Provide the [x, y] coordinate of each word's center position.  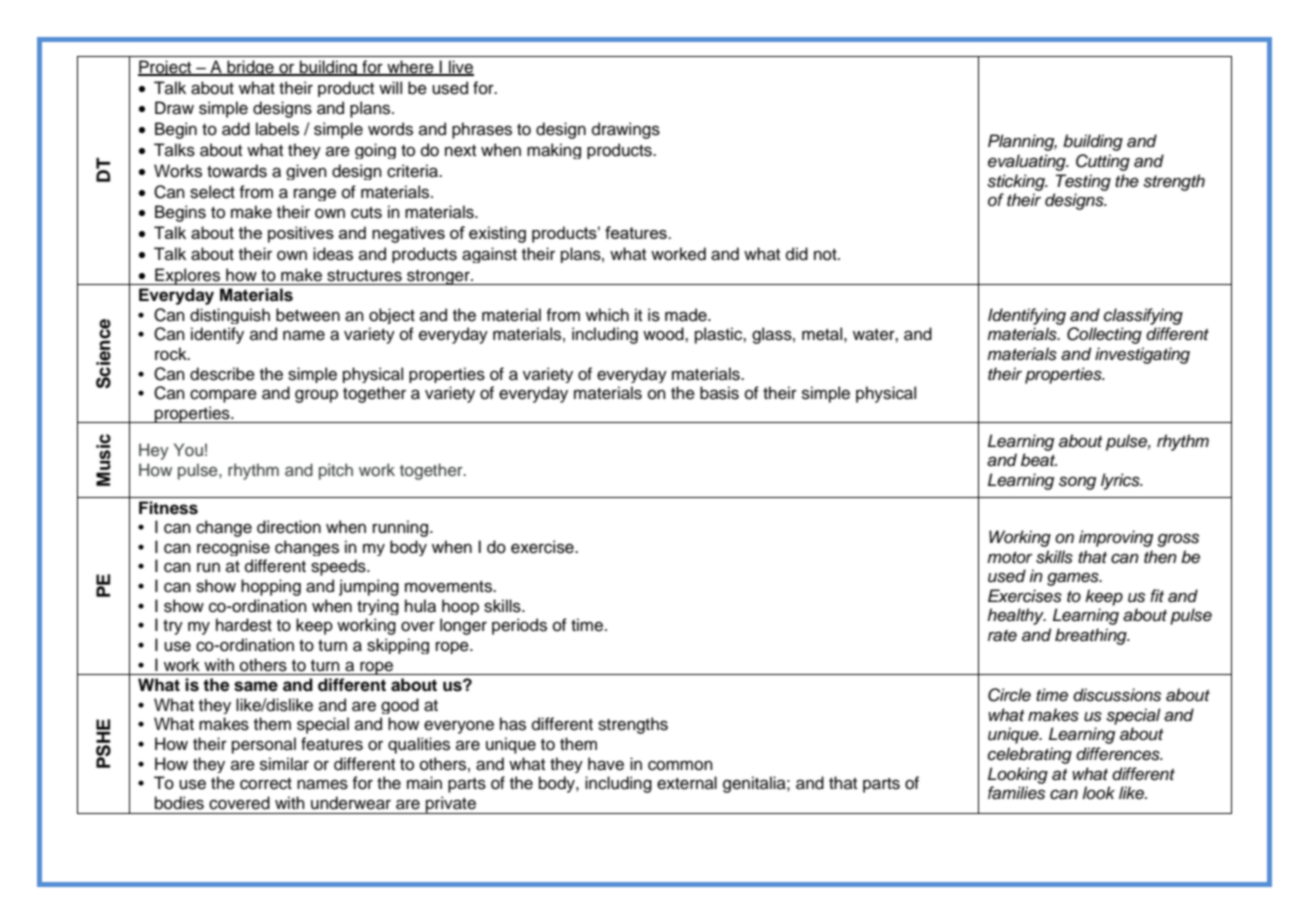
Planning [1022, 142]
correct [266, 784]
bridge [250, 68]
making [554, 151]
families [1016, 793]
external [687, 783]
